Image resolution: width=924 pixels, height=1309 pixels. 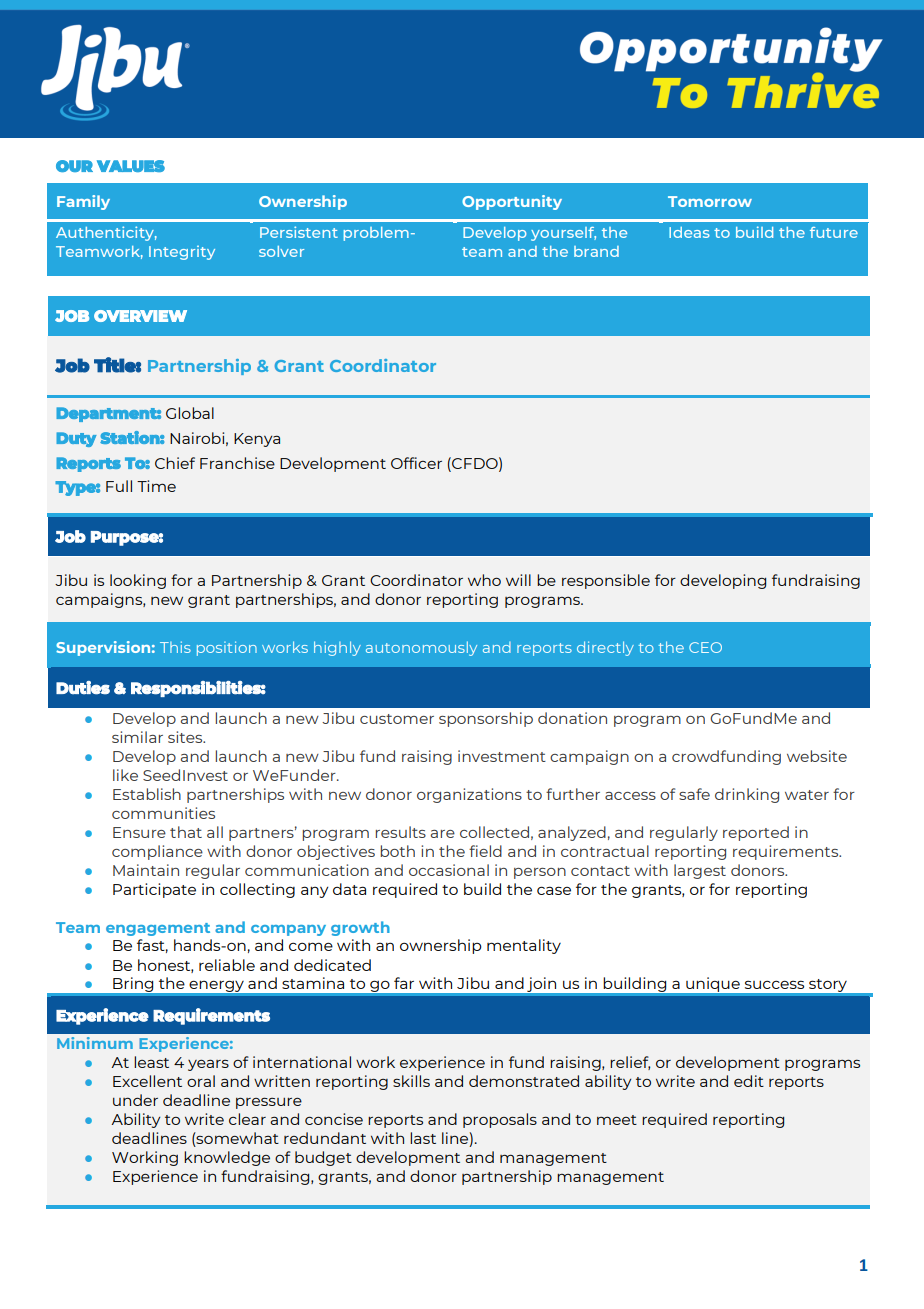 What do you see at coordinates (512, 202) in the screenshot?
I see `Opportunity` at bounding box center [512, 202].
